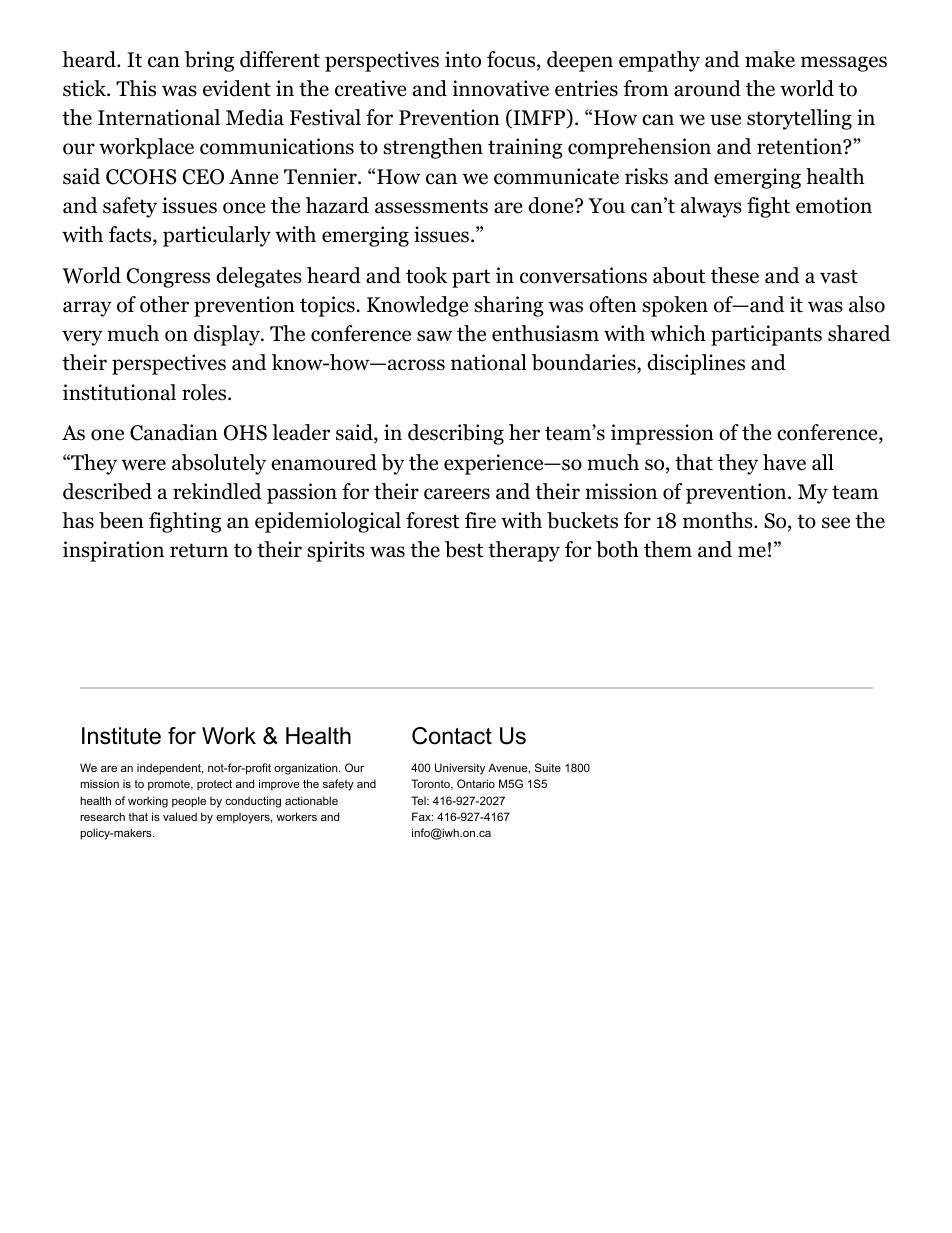 The height and width of the screenshot is (1233, 952). What do you see at coordinates (707, 88) in the screenshot?
I see `around` at bounding box center [707, 88].
